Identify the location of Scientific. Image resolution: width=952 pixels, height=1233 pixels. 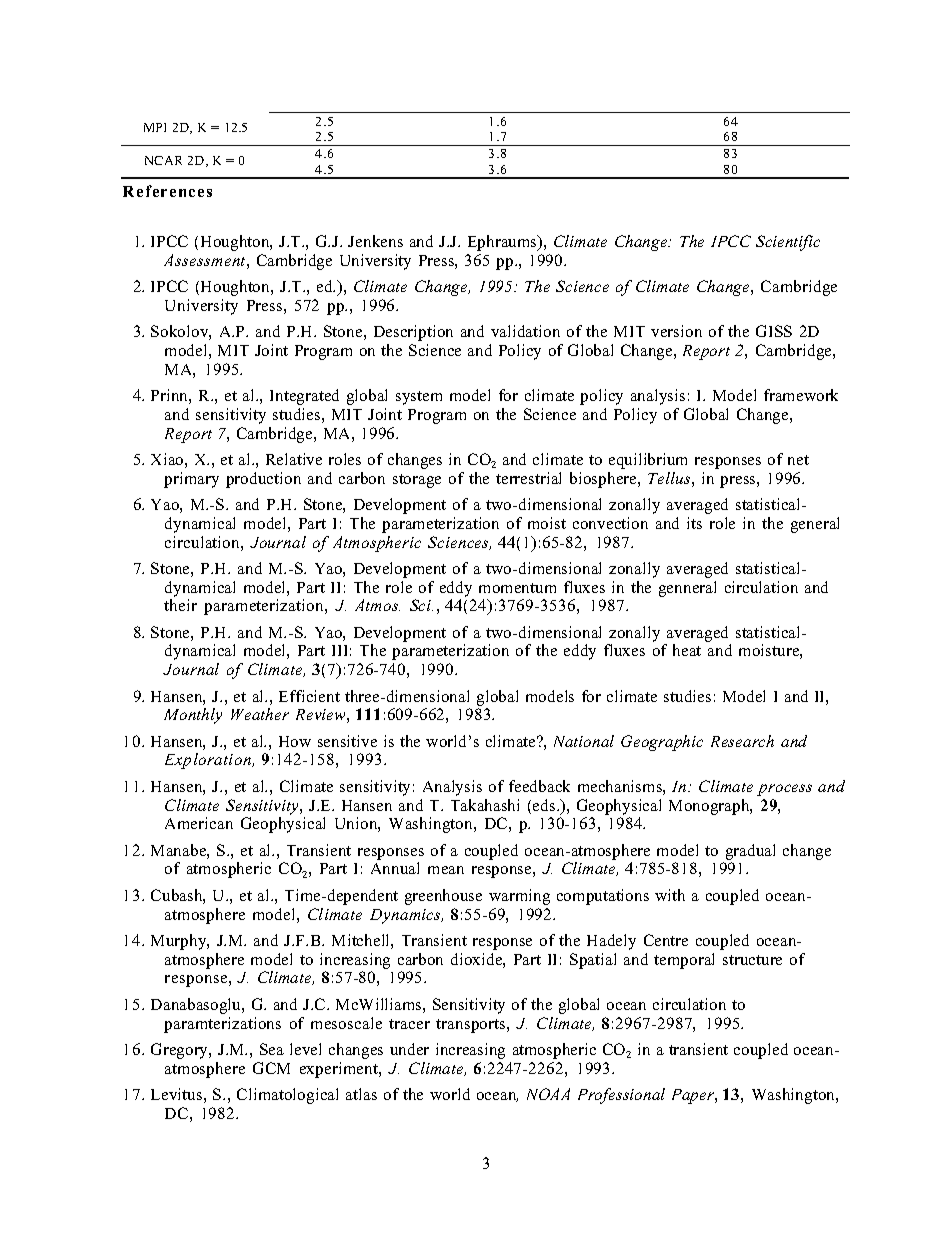
(788, 243).
